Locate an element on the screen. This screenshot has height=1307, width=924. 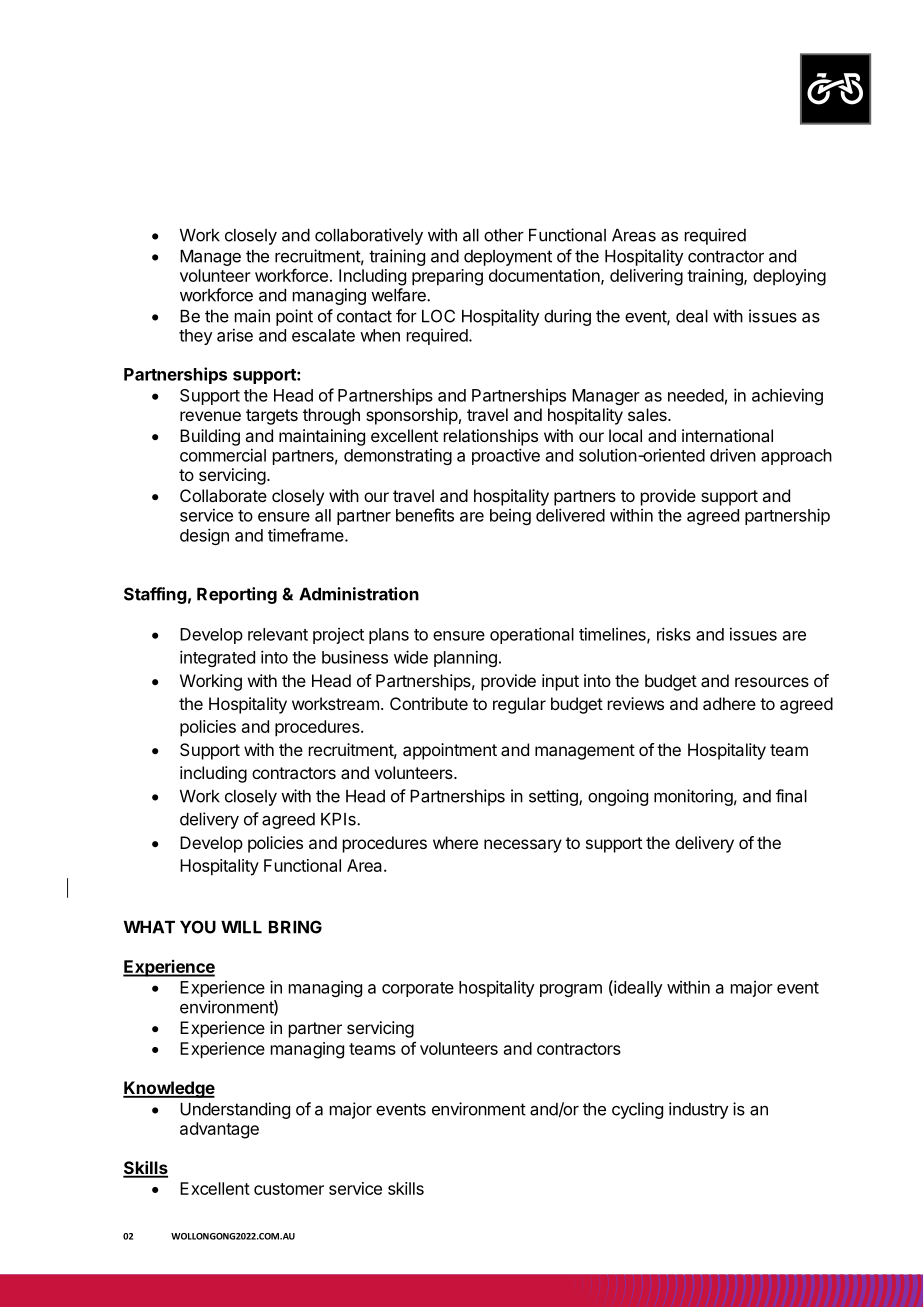
deploying is located at coordinates (789, 277).
